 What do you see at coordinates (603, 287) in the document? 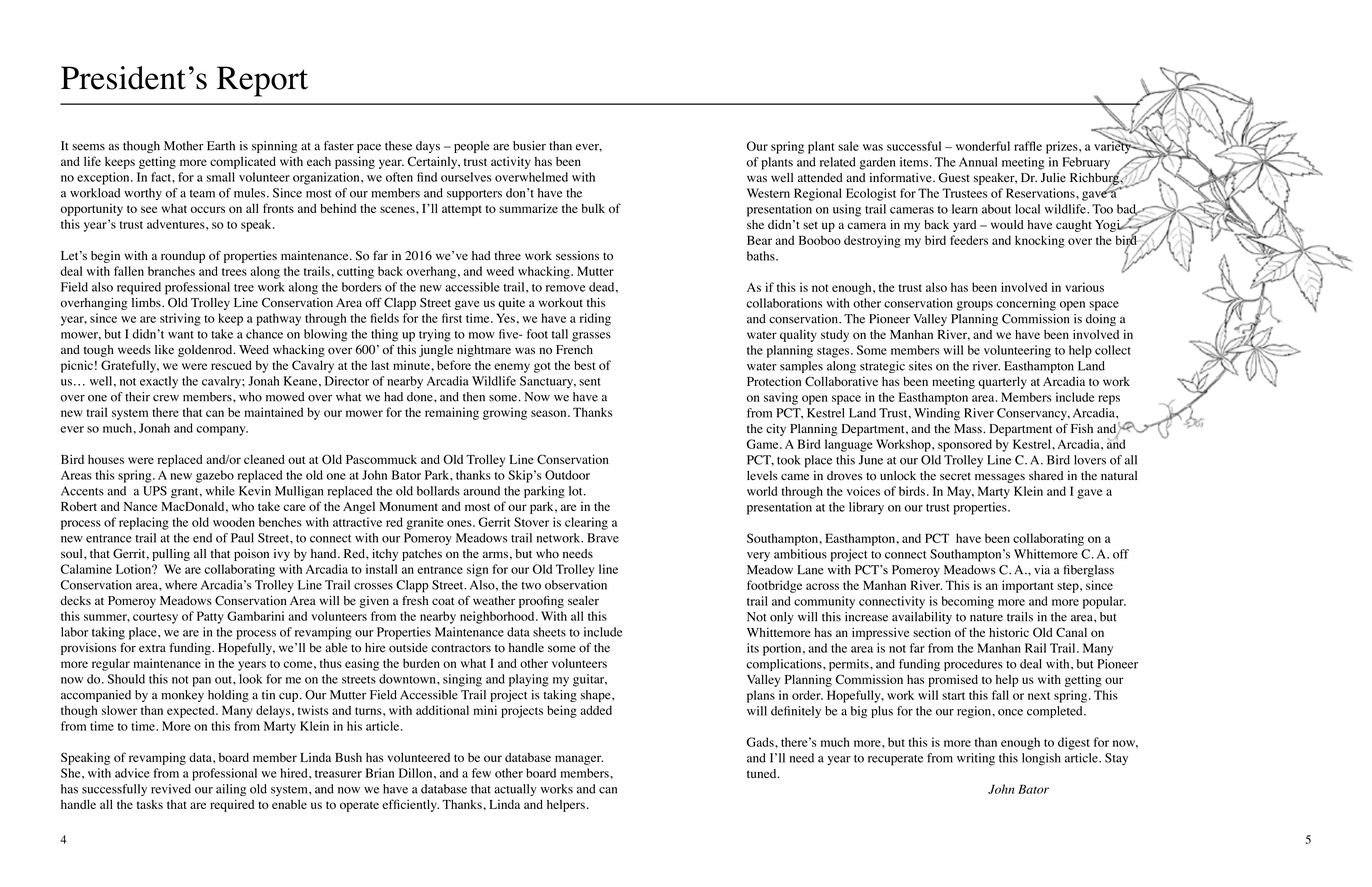
I see `dead` at bounding box center [603, 287].
